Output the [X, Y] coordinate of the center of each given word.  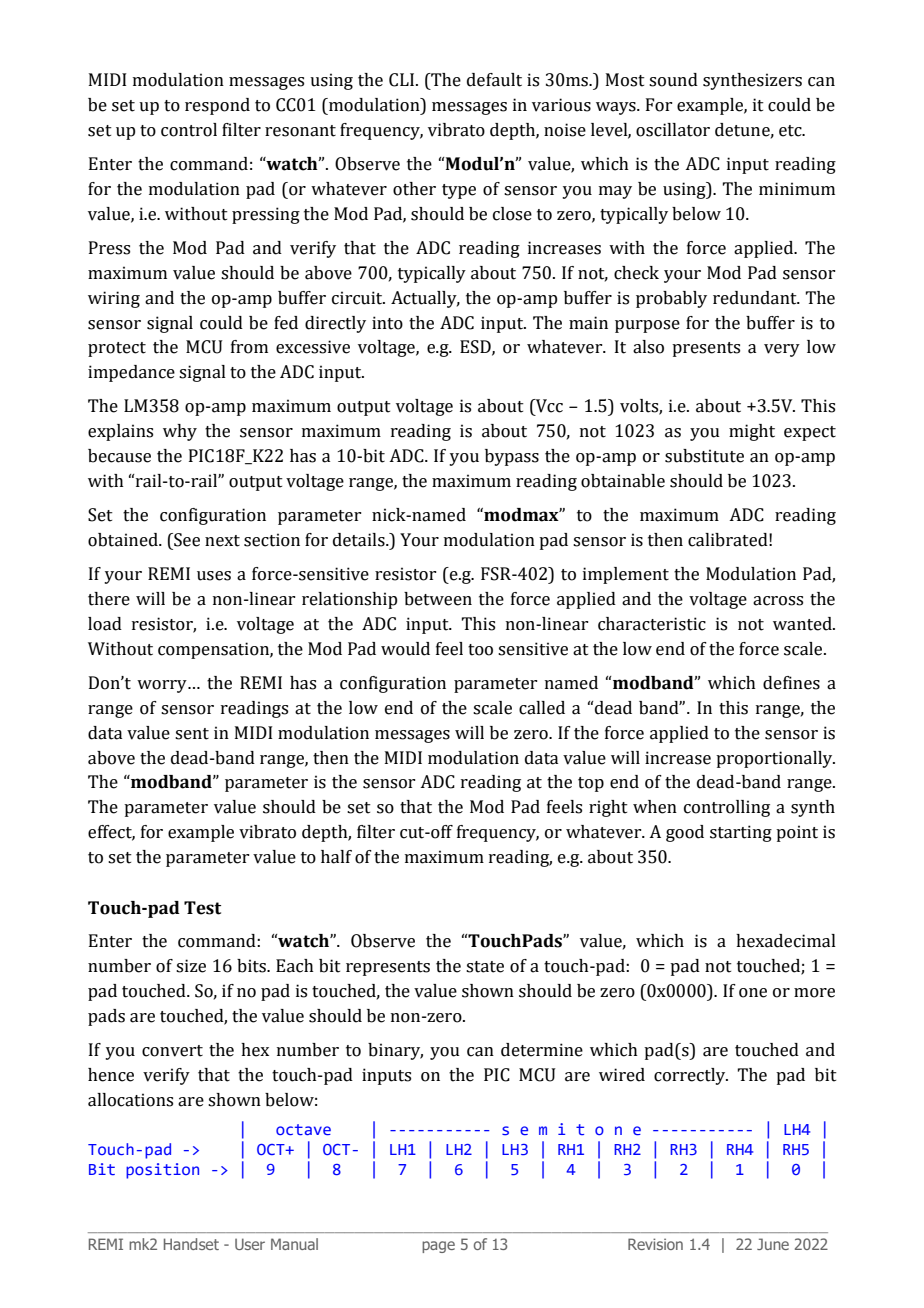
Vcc [548, 406]
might [752, 432]
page [438, 1247]
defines [791, 683]
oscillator [673, 130]
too [480, 650]
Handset [191, 1244]
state [485, 967]
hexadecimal [786, 941]
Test [202, 908]
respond [217, 106]
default [494, 80]
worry [163, 686]
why [180, 432]
